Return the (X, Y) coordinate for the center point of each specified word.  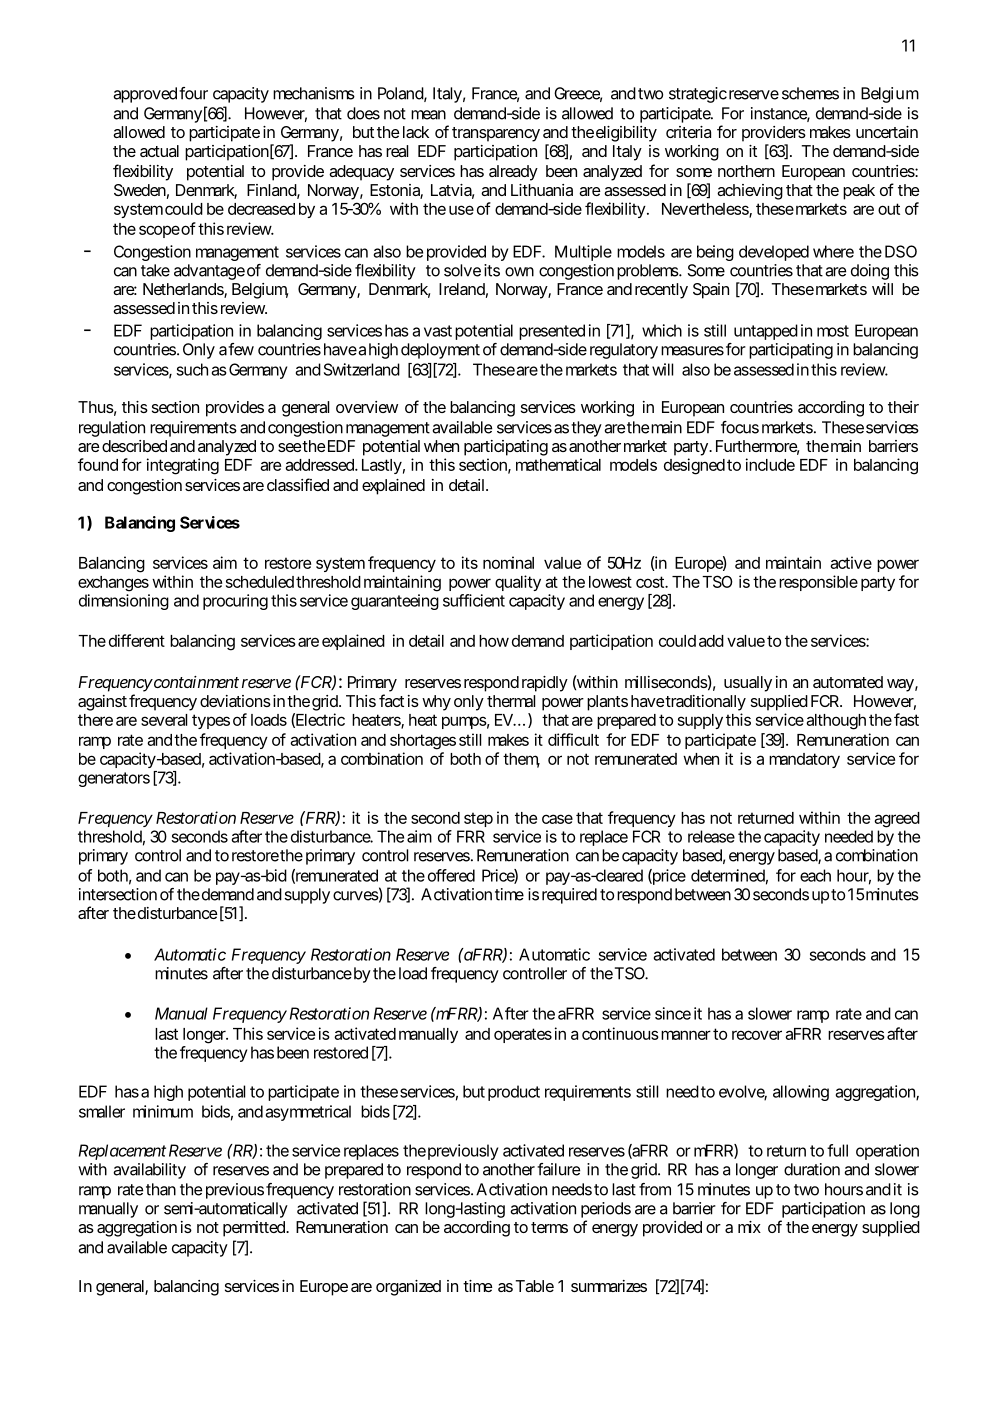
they (586, 429)
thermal (511, 701)
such (192, 369)
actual (159, 151)
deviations (235, 701)
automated (848, 682)
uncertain (887, 132)
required (569, 896)
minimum (163, 1111)
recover (757, 1035)
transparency (496, 134)
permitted (255, 1229)
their (903, 407)
